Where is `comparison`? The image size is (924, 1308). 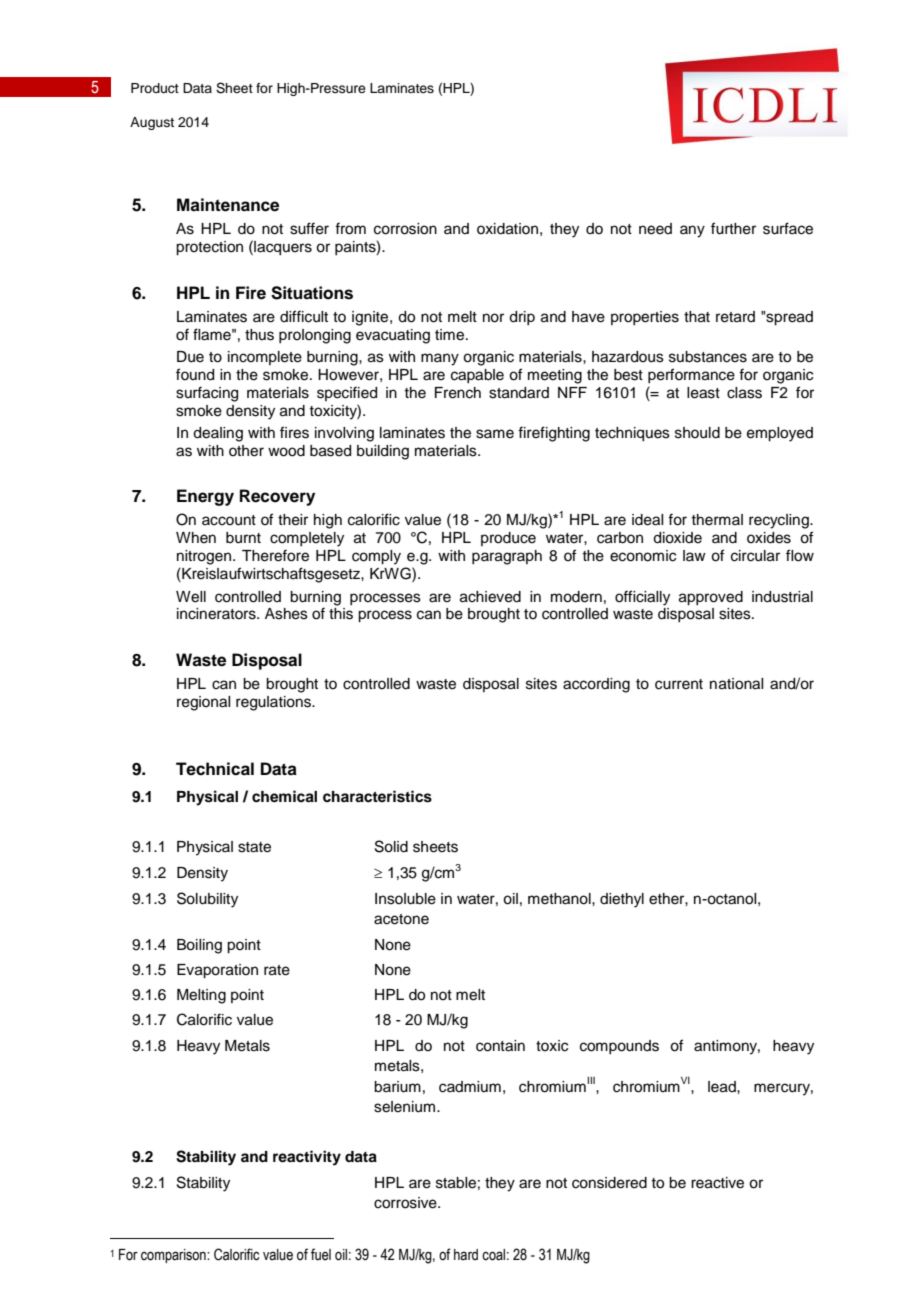
comparison is located at coordinates (174, 1256).
